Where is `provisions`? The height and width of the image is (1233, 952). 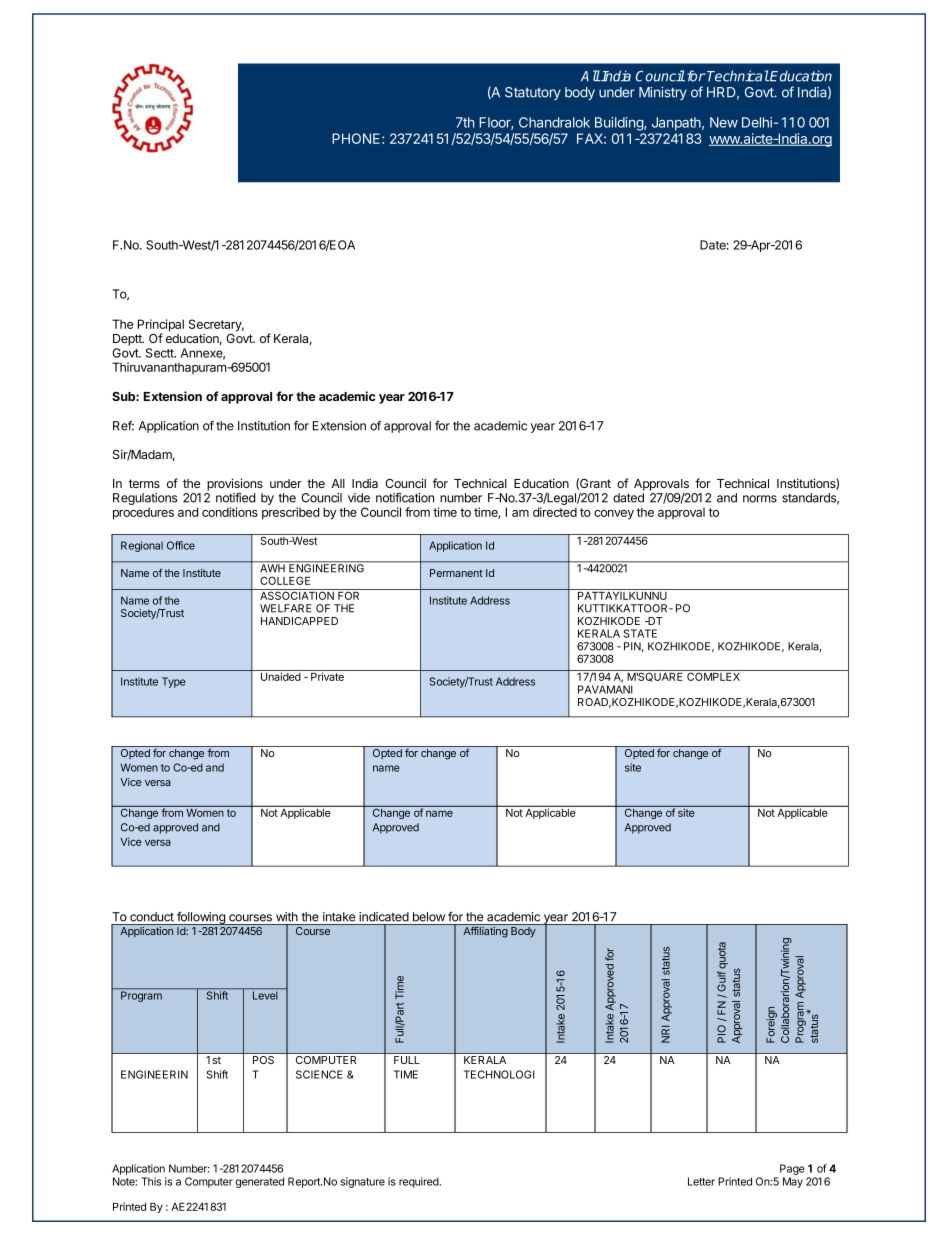 provisions is located at coordinates (235, 485).
